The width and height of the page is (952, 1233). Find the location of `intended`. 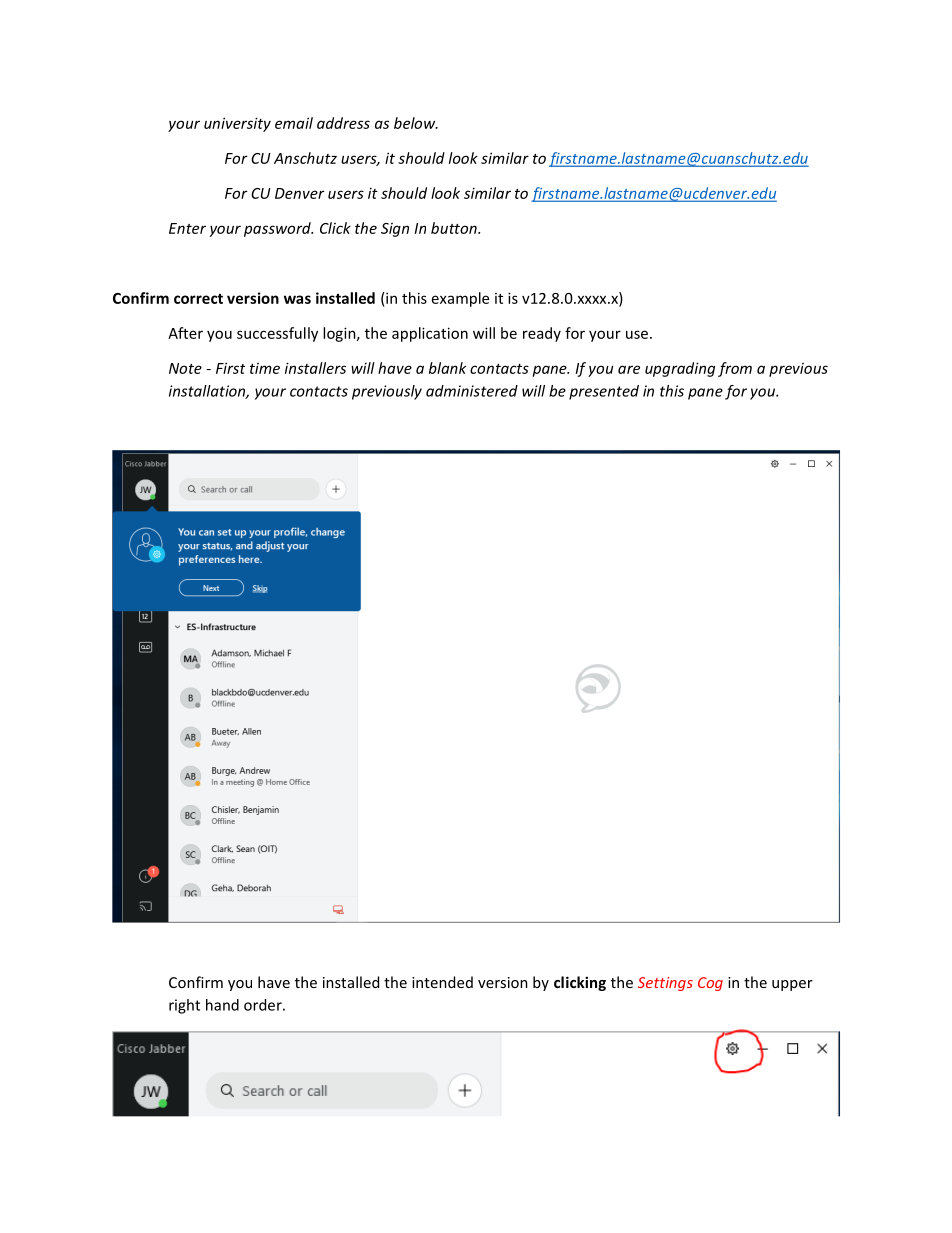

intended is located at coordinates (442, 982).
